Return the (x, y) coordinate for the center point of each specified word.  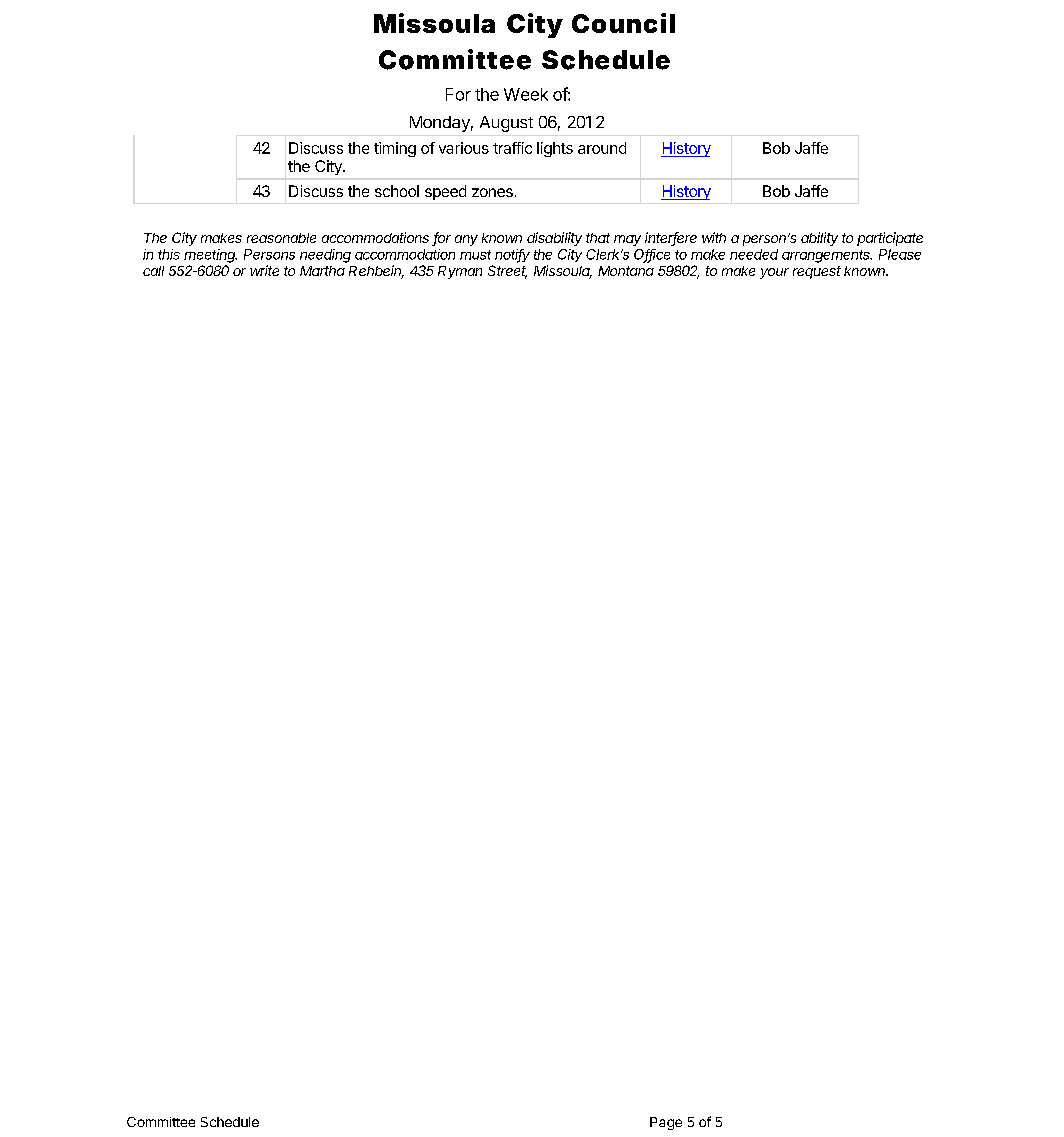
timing (395, 149)
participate (890, 239)
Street (507, 272)
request (817, 272)
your (774, 273)
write (264, 270)
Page (666, 1123)
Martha (322, 271)
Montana (626, 271)
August (506, 124)
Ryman (460, 272)
